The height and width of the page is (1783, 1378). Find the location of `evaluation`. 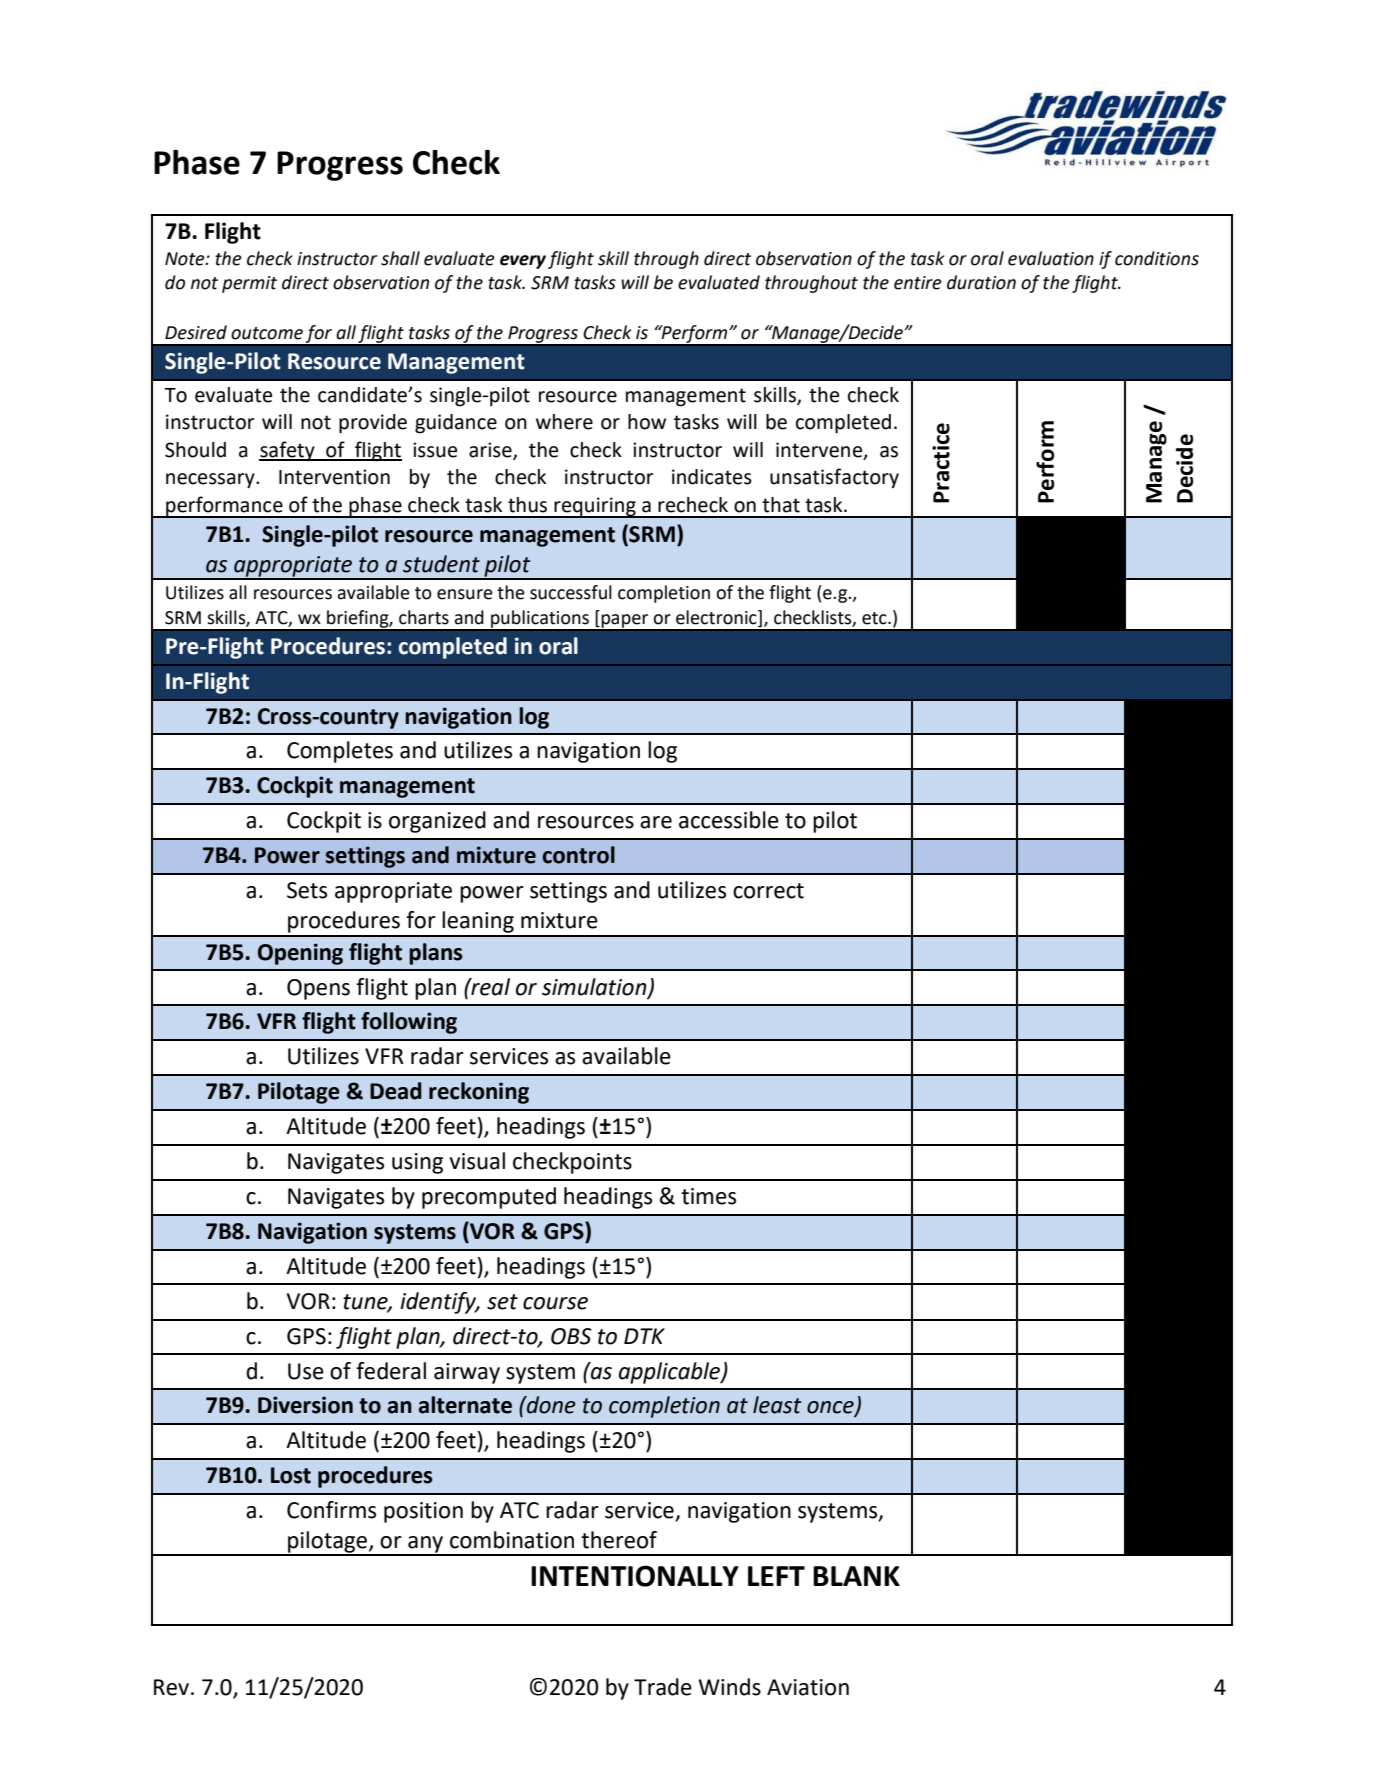

evaluation is located at coordinates (1051, 258).
